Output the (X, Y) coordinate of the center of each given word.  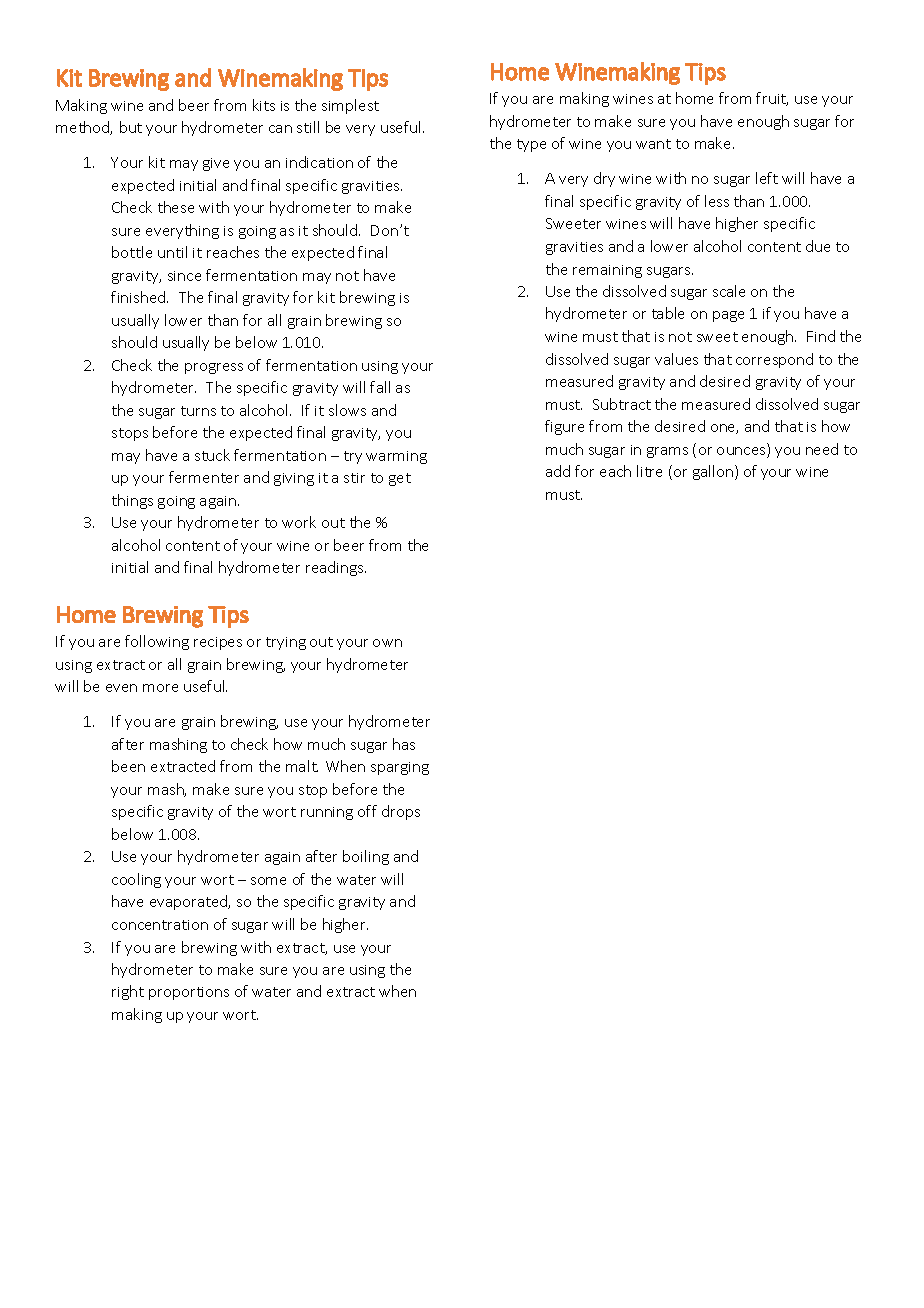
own (387, 643)
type (531, 145)
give (216, 164)
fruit (772, 99)
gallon (714, 472)
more (160, 688)
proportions (189, 993)
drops (401, 812)
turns (198, 411)
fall (380, 387)
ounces (742, 452)
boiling (366, 857)
